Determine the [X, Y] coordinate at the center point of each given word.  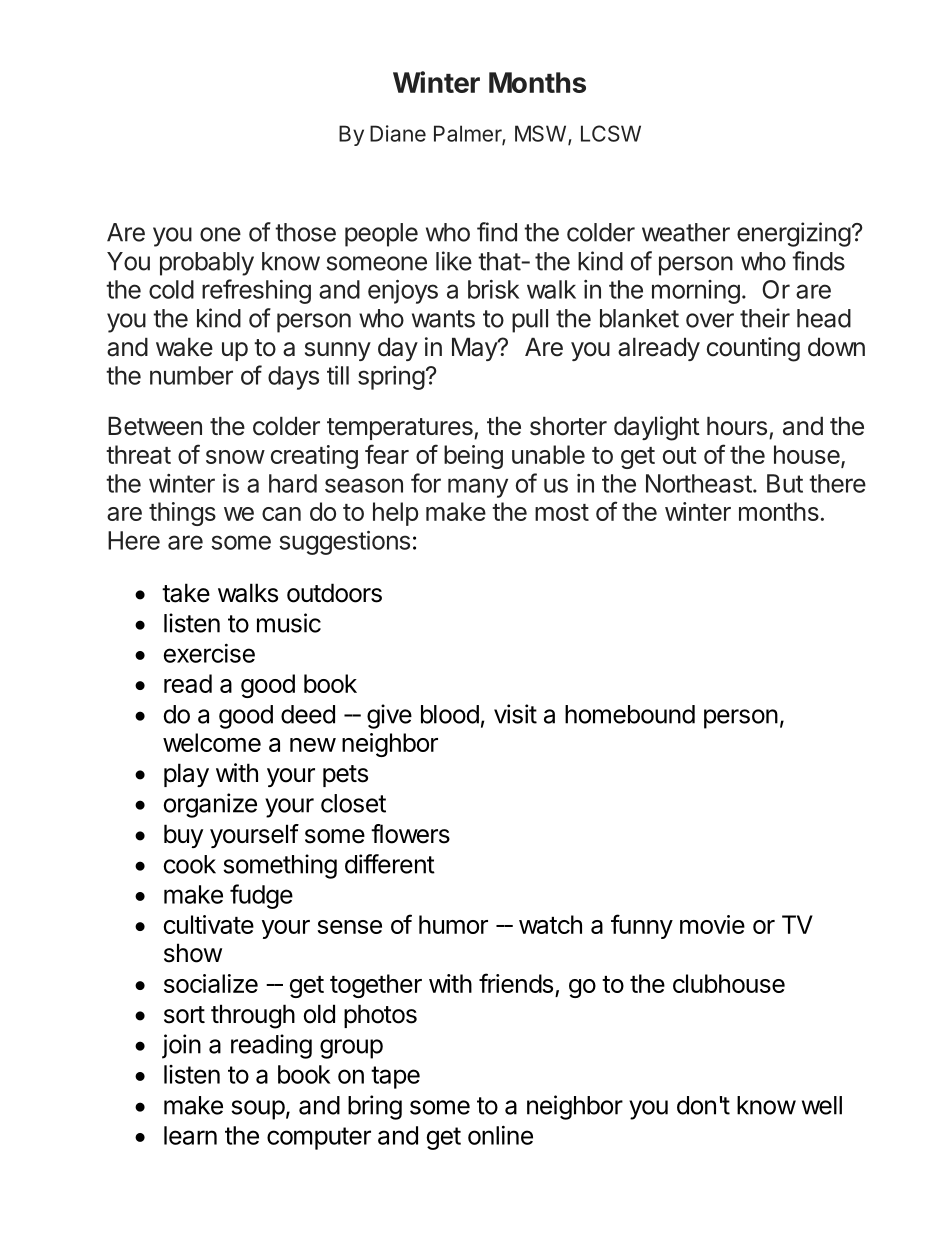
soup [258, 1110]
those [305, 232]
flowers [410, 834]
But [785, 483]
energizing [794, 234]
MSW [540, 133]
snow [235, 457]
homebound [630, 714]
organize [210, 805]
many [478, 488]
